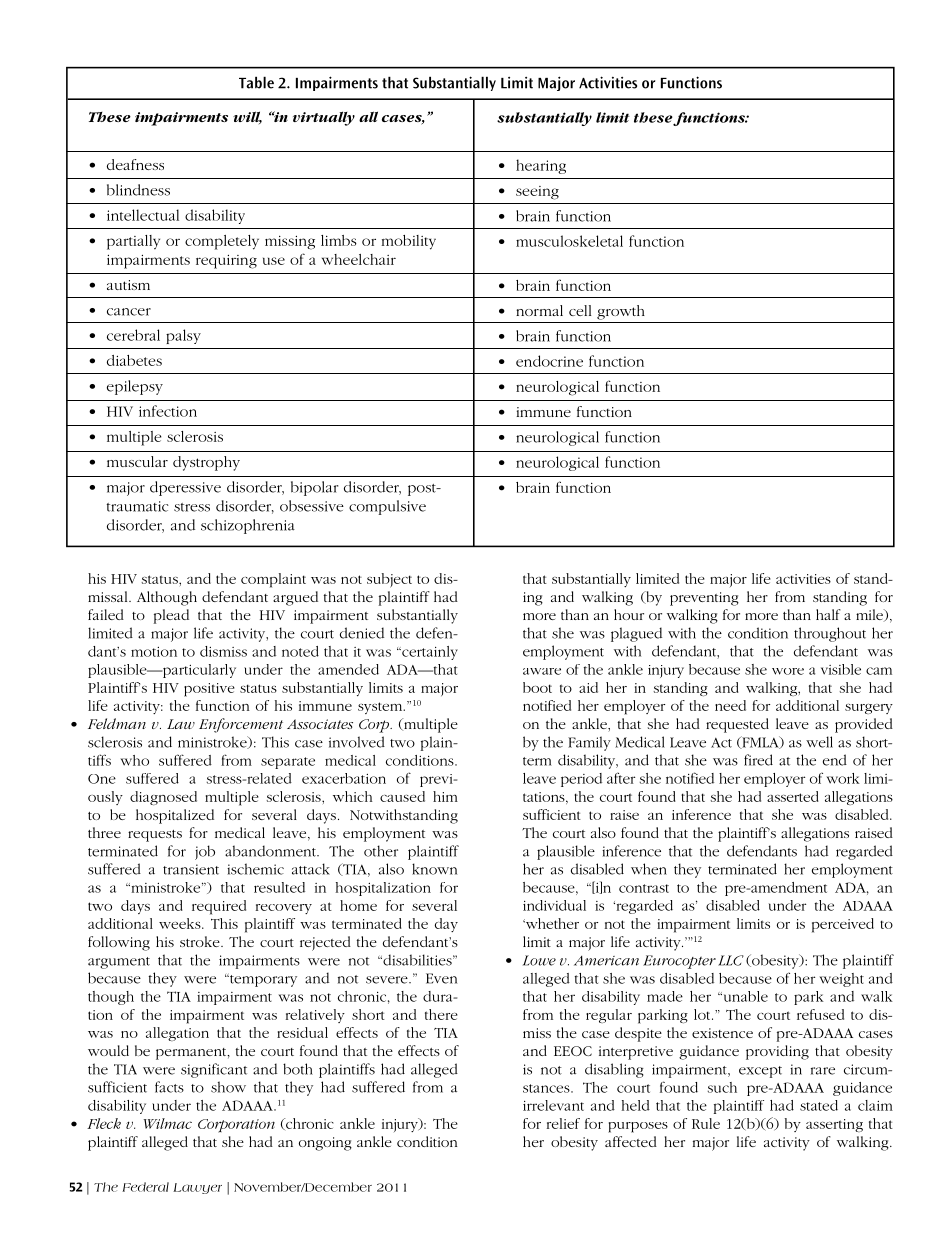  What do you see at coordinates (247, 117) in the page?
I see `will` at bounding box center [247, 117].
